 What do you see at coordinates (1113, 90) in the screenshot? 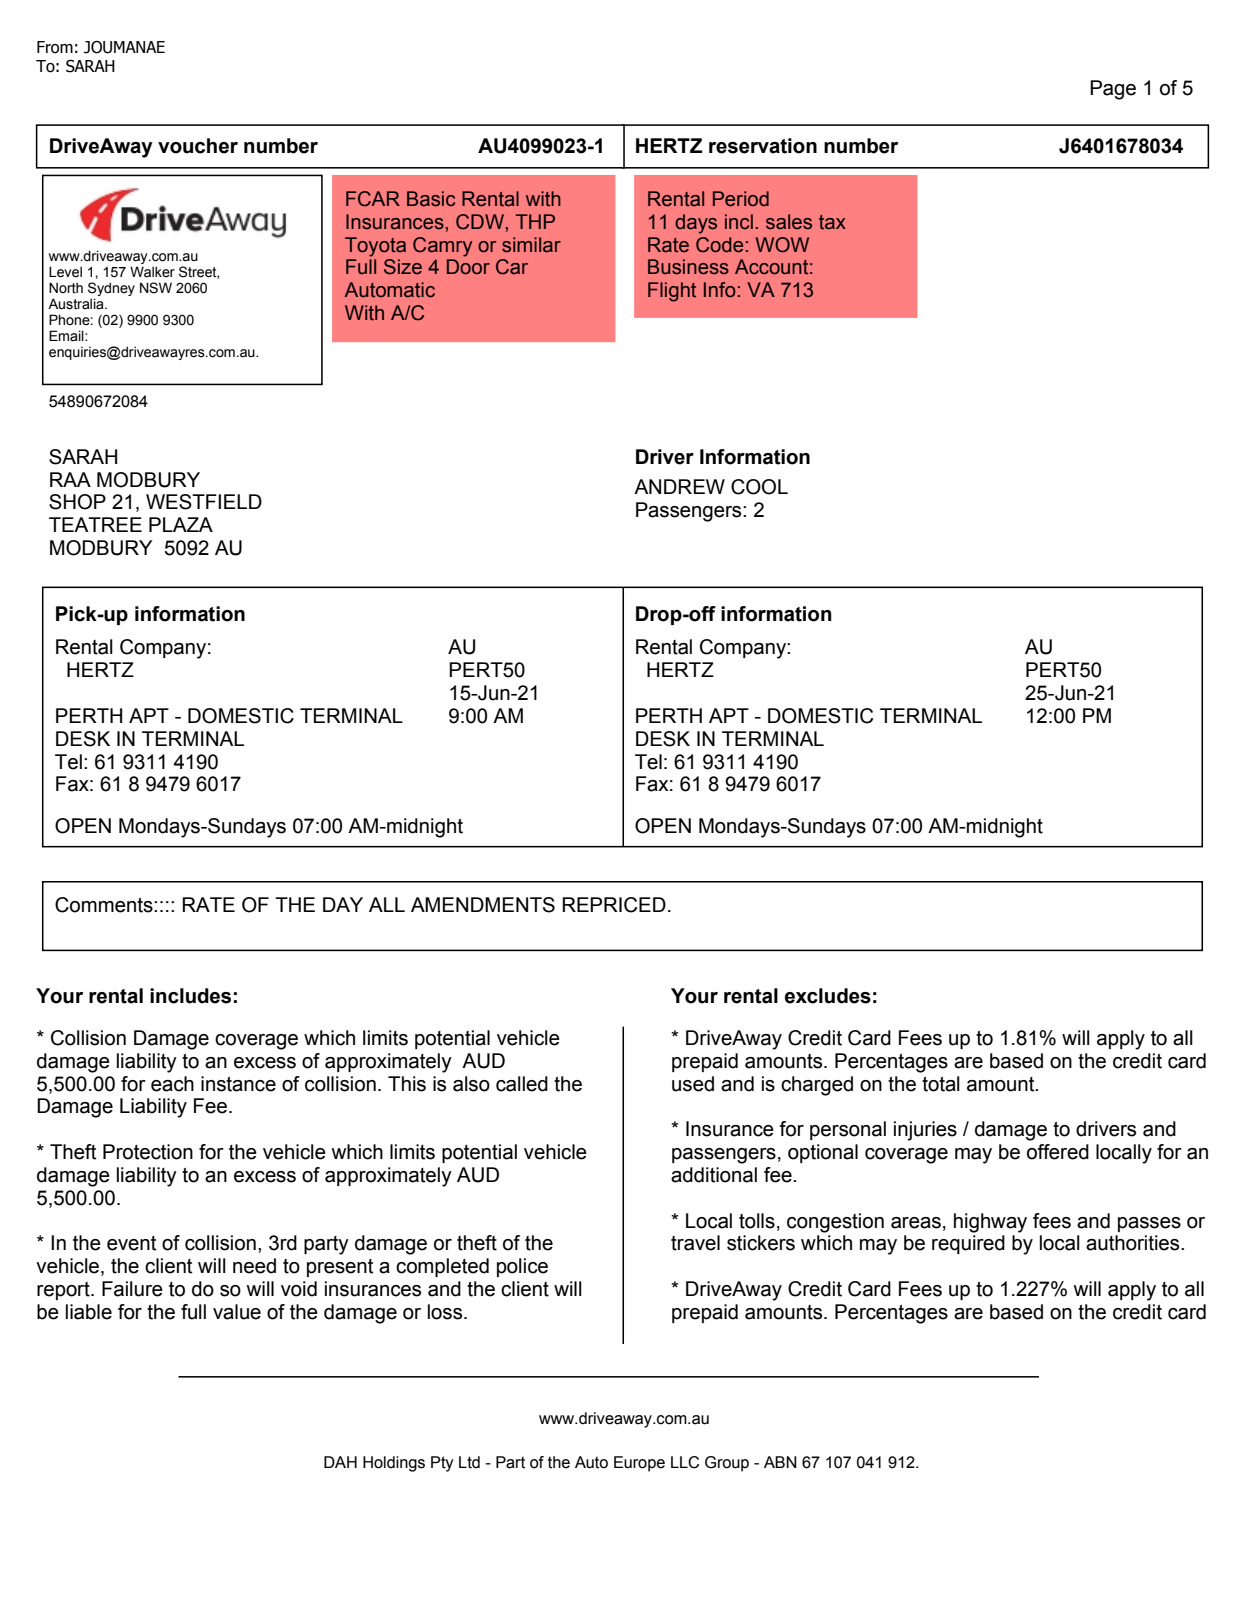
I see `Page` at bounding box center [1113, 90].
